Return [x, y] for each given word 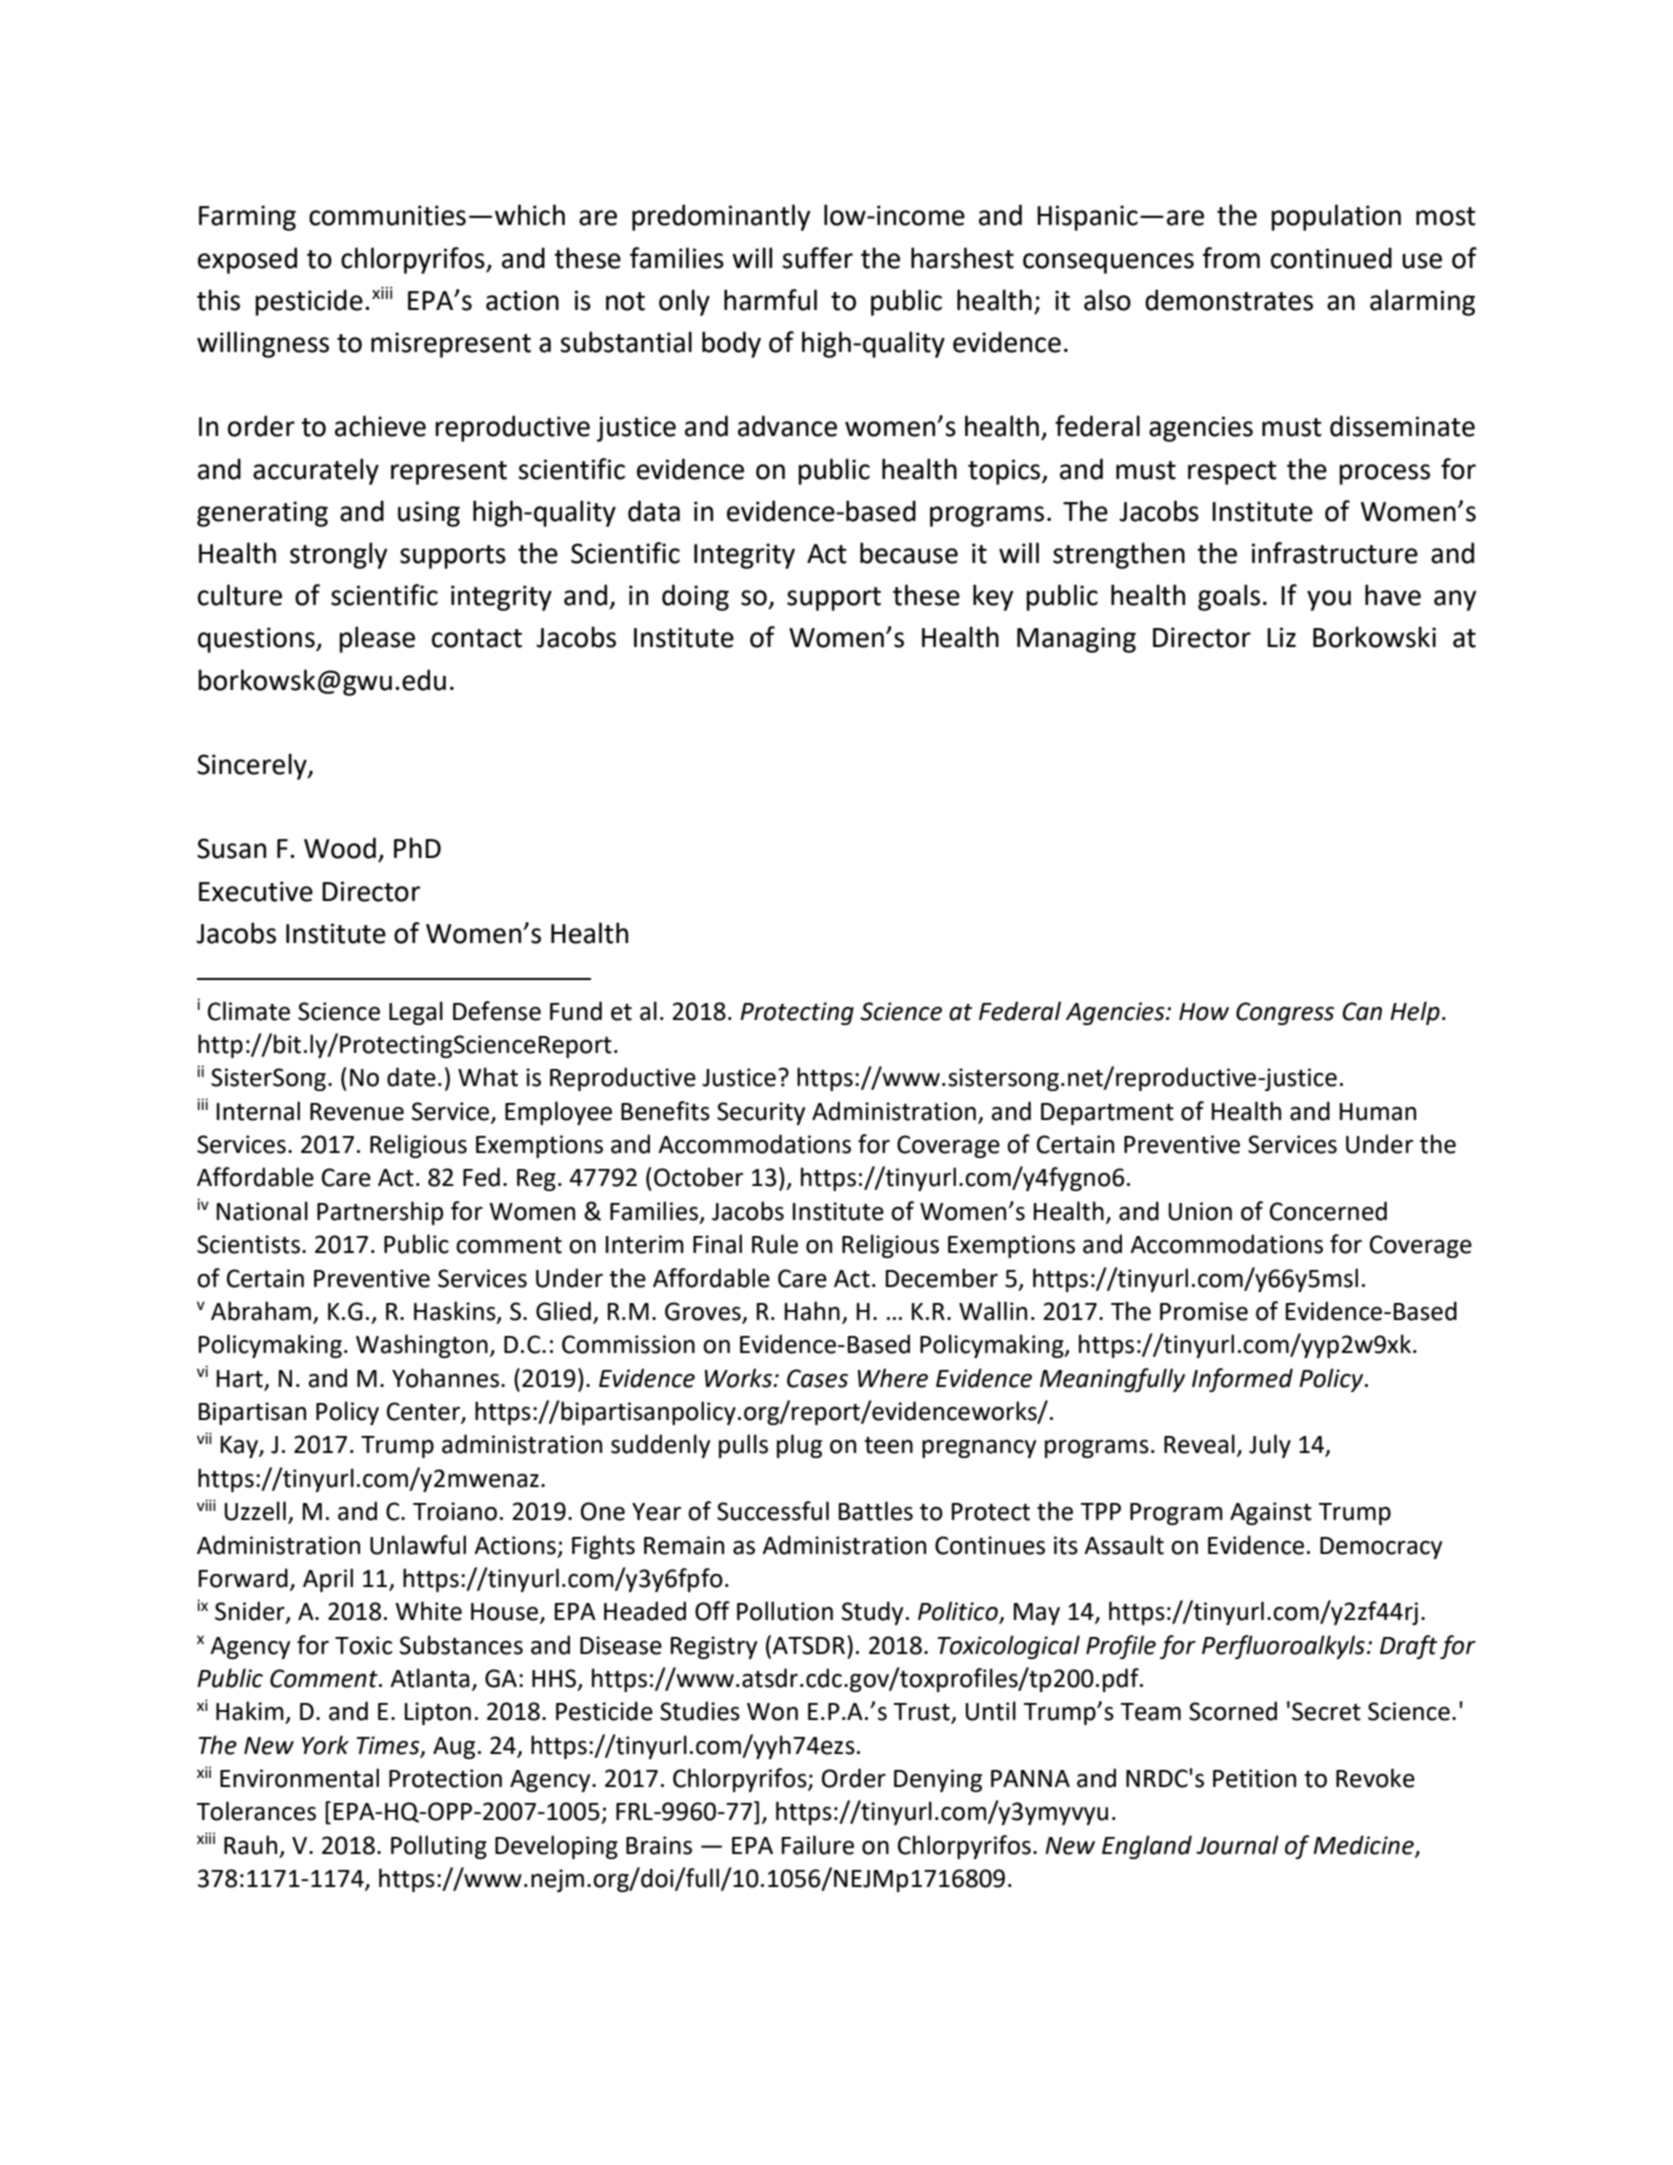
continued [1331, 258]
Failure [818, 1845]
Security [761, 1113]
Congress [1285, 1013]
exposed [247, 260]
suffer [817, 258]
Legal [416, 1013]
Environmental [299, 1778]
